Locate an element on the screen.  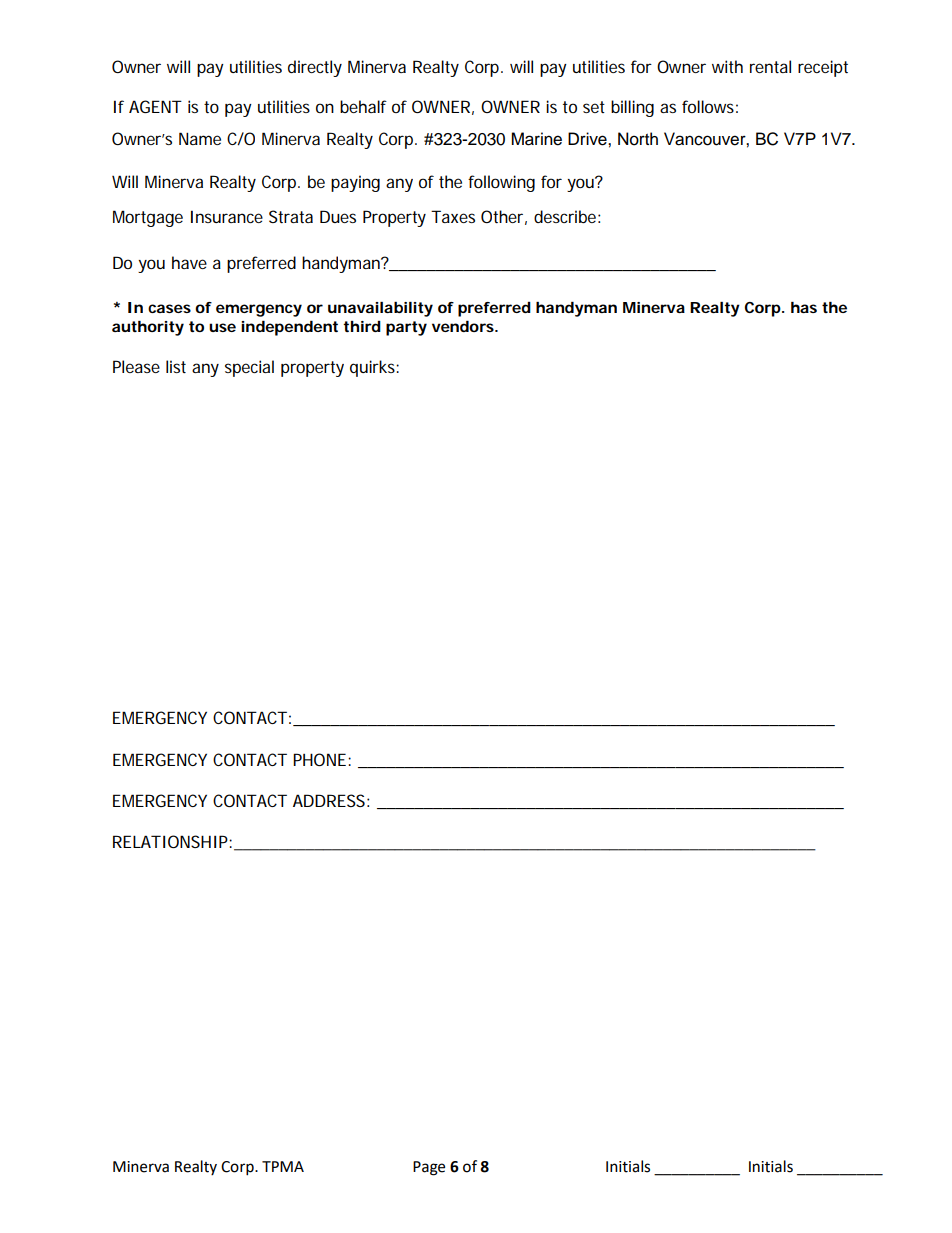
vendors is located at coordinates (463, 326).
